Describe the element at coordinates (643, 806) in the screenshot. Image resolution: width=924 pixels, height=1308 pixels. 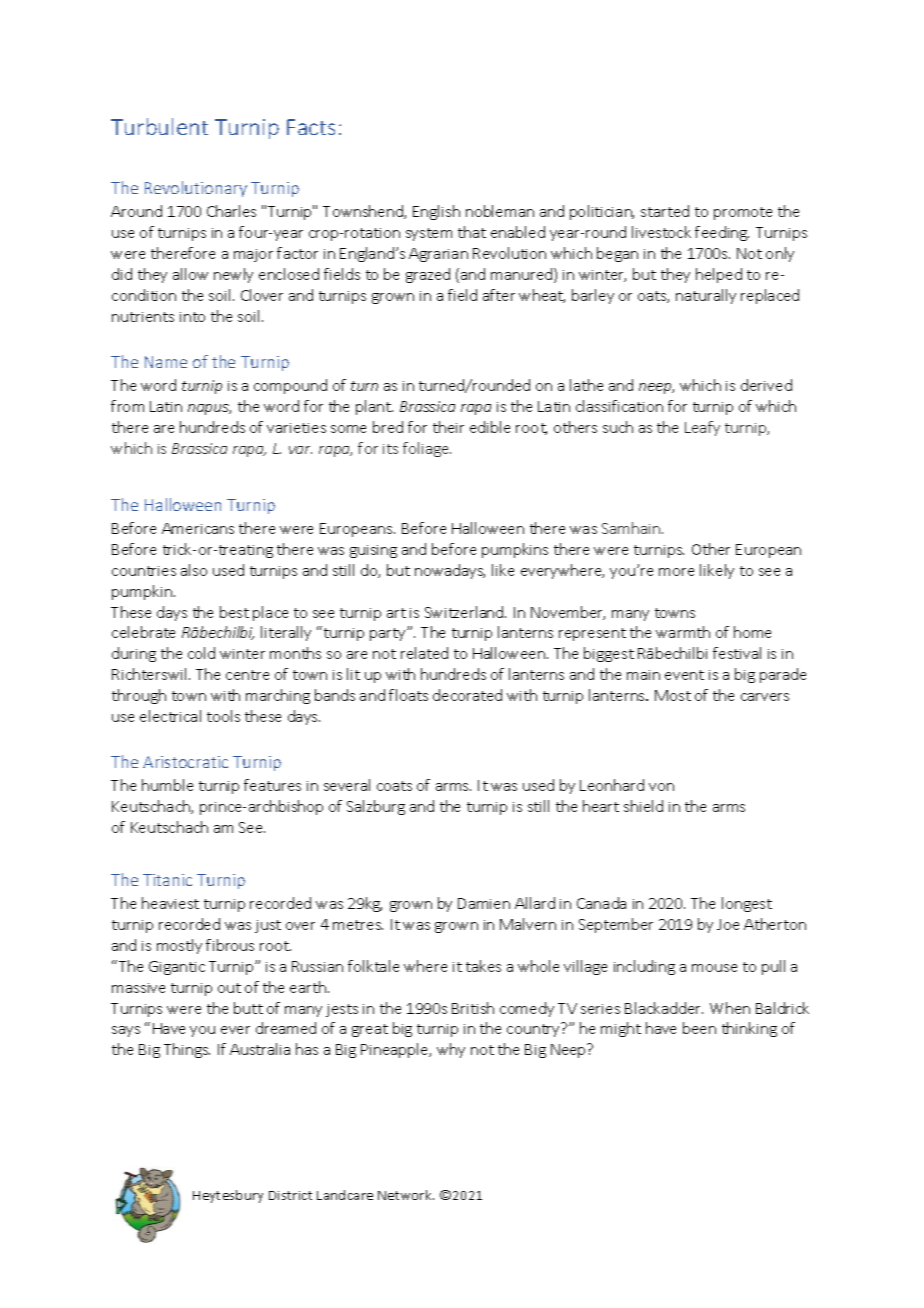
I see `shield` at that location.
